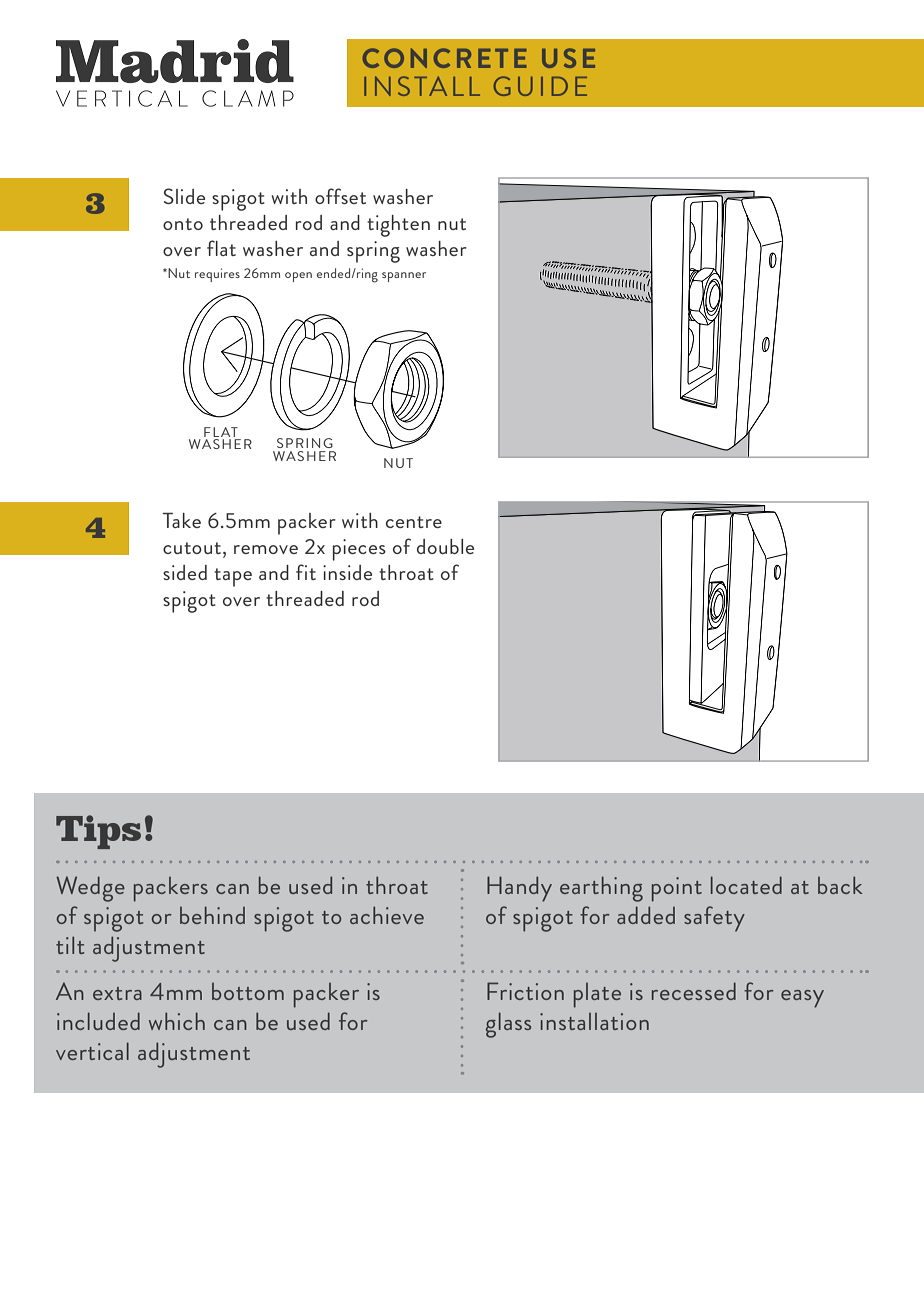 This screenshot has width=924, height=1308. I want to click on sided, so click(185, 572).
